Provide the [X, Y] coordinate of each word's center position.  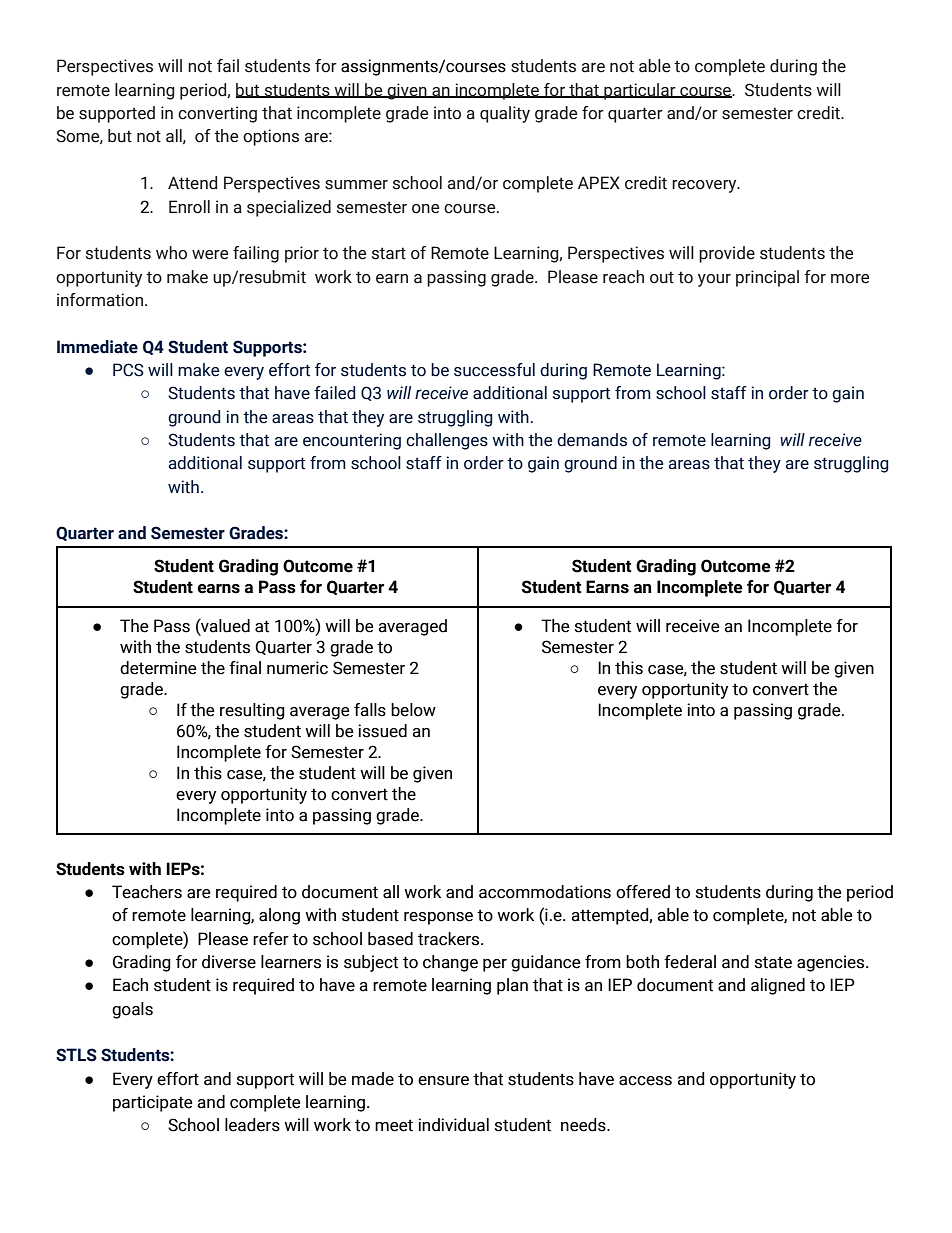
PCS [128, 370]
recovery [705, 186]
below [413, 710]
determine [158, 668]
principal [767, 278]
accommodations [545, 892]
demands [592, 440]
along [279, 916]
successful [494, 370]
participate [153, 1103]
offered [643, 892]
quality [505, 114]
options [271, 137]
